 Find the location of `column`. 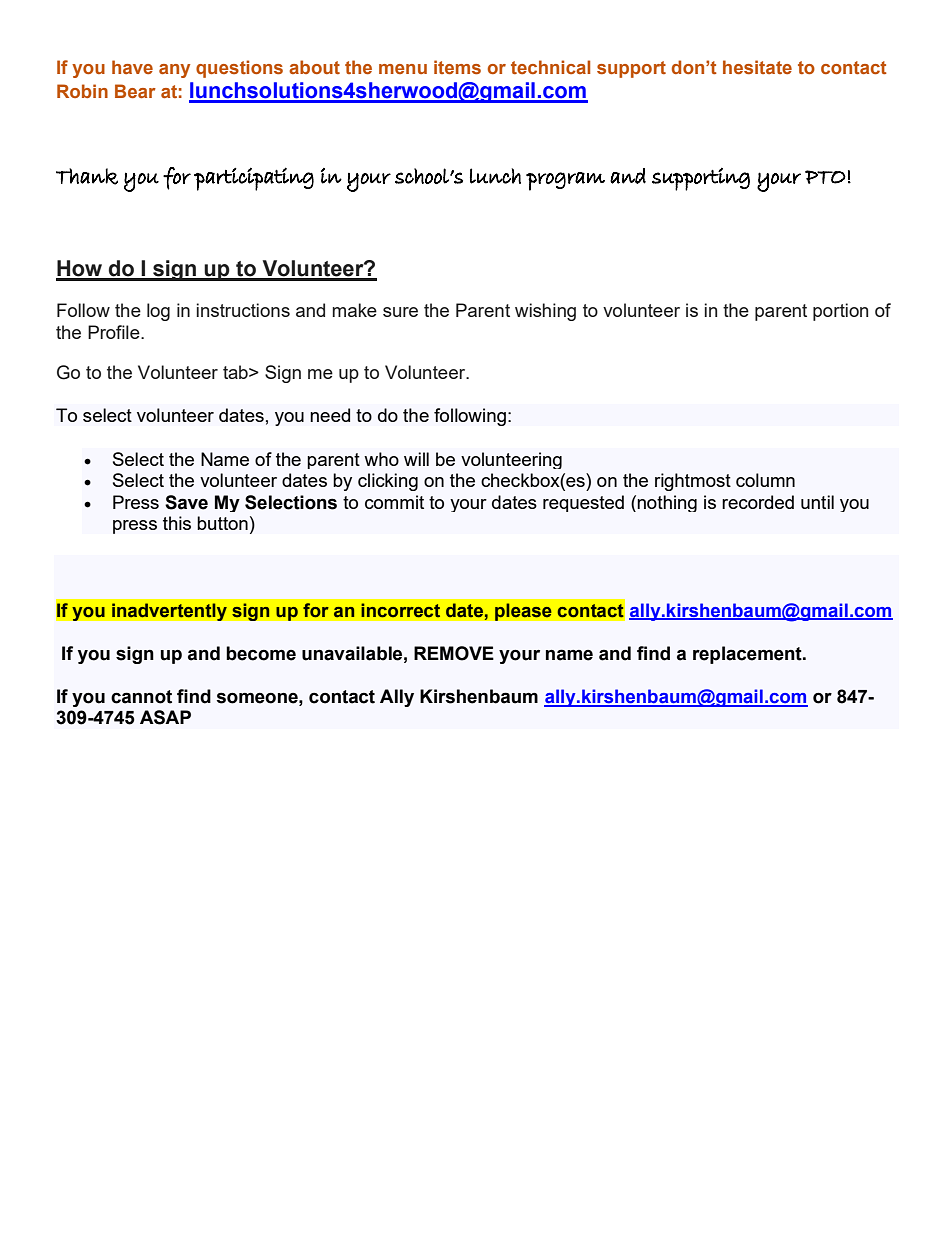

column is located at coordinates (765, 480).
